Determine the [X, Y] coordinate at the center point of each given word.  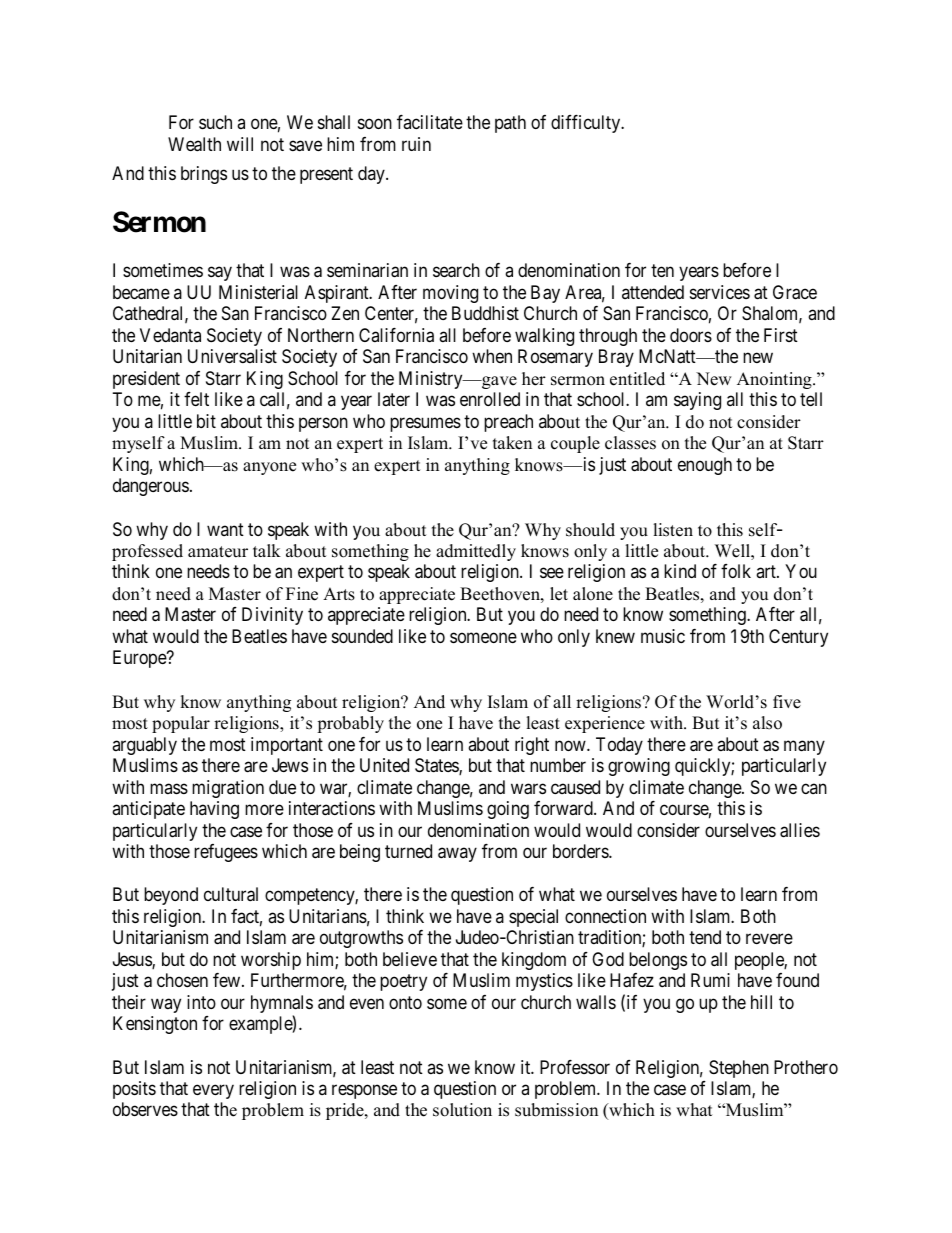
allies [800, 830]
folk [736, 571]
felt [196, 399]
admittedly [476, 552]
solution [462, 1110]
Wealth [194, 144]
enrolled [490, 399]
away [457, 854]
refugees [226, 853]
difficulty [587, 124]
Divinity [272, 616]
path [510, 124]
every [213, 1092]
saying [697, 401]
